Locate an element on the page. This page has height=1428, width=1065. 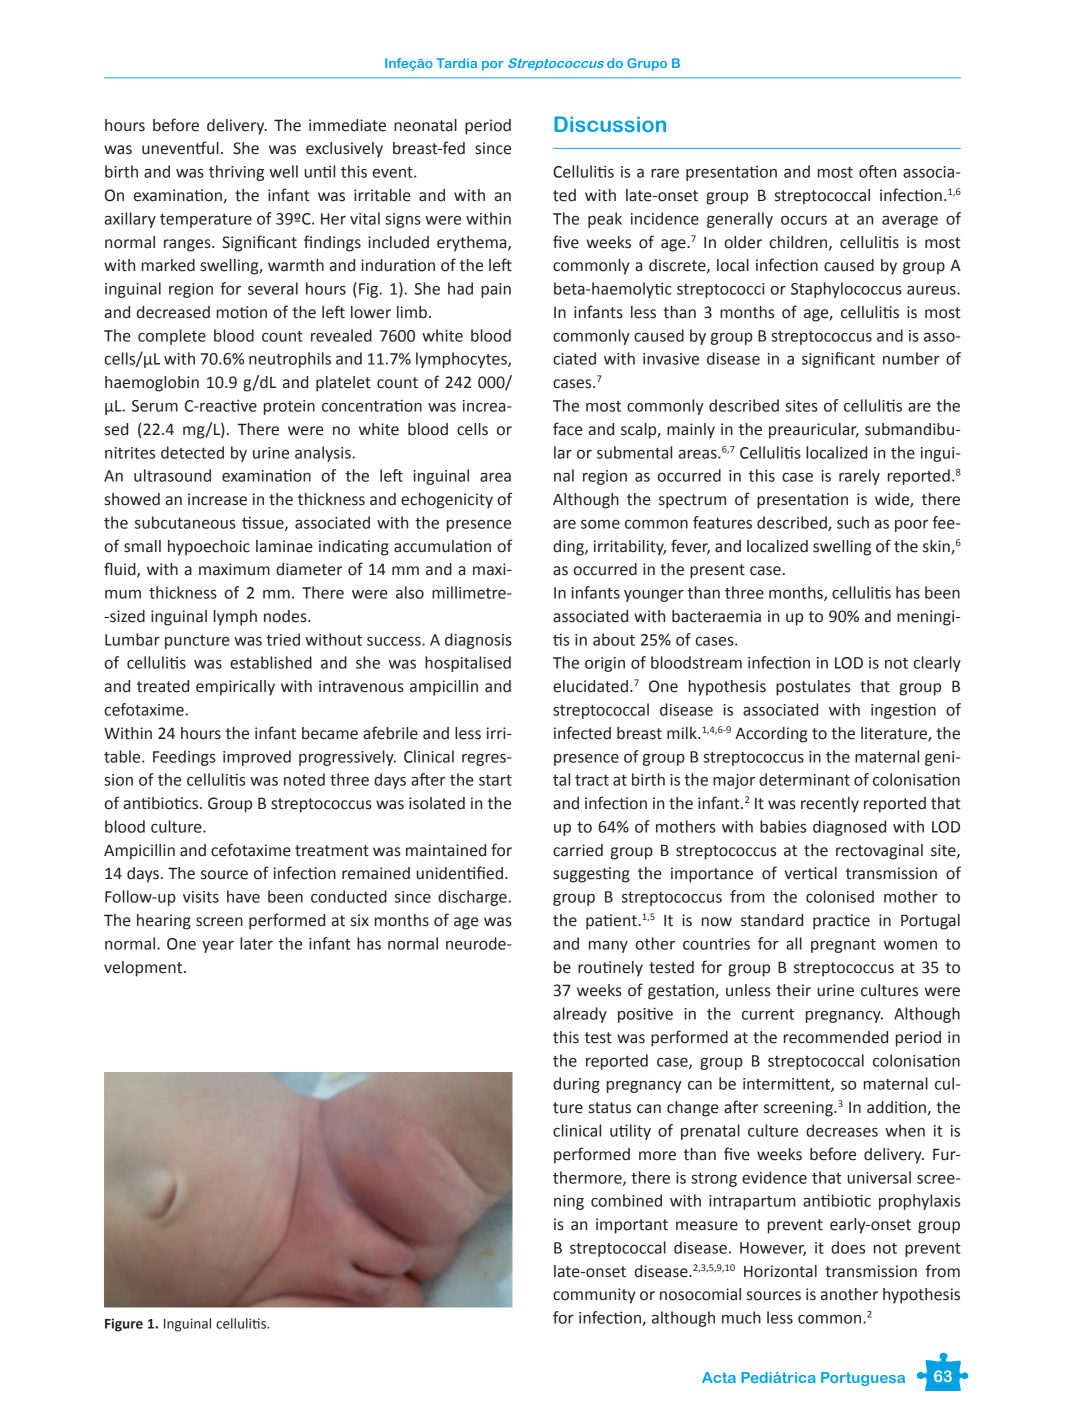
empirically is located at coordinates (235, 688).
